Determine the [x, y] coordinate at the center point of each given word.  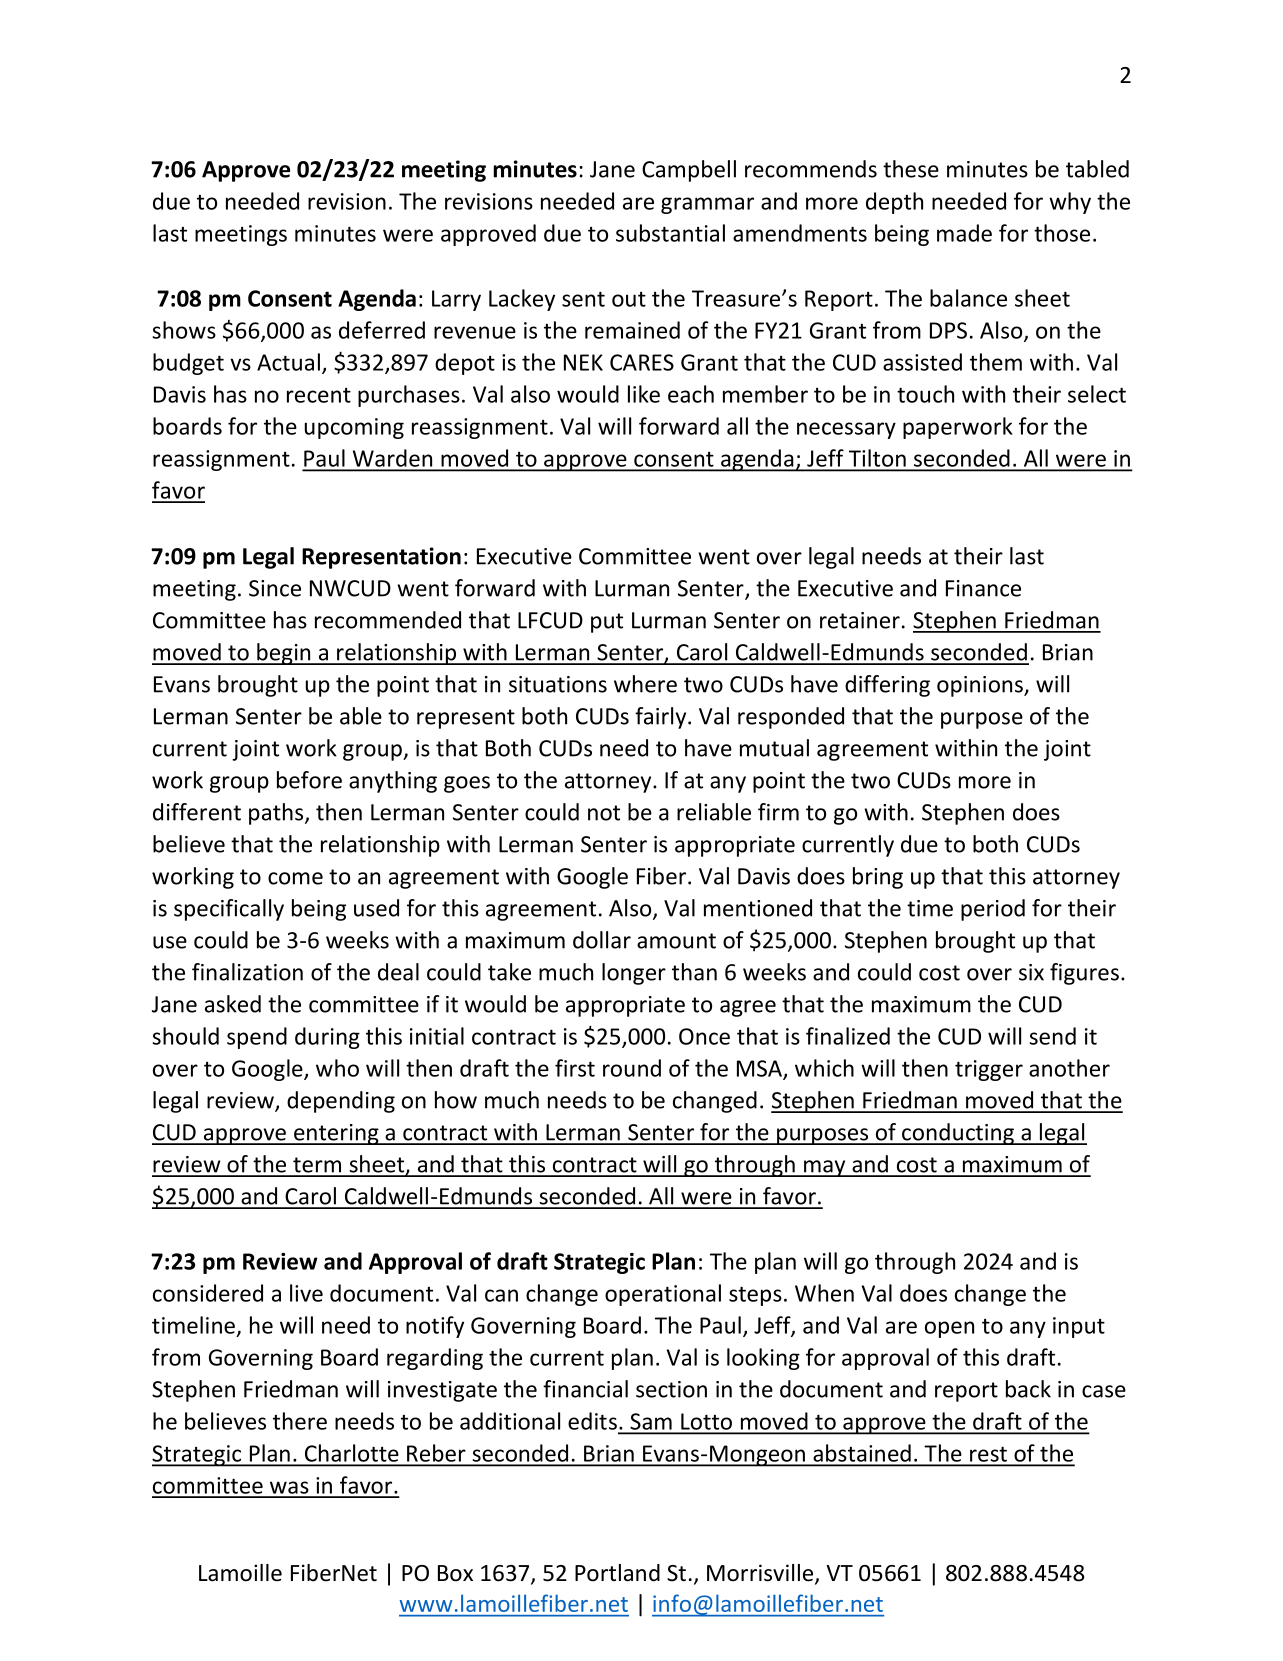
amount [676, 941]
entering [336, 1134]
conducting [958, 1134]
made [964, 233]
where [645, 684]
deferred [382, 330]
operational [663, 1295]
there [300, 1421]
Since [275, 588]
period [993, 910]
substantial [670, 233]
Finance [983, 588]
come [295, 878]
